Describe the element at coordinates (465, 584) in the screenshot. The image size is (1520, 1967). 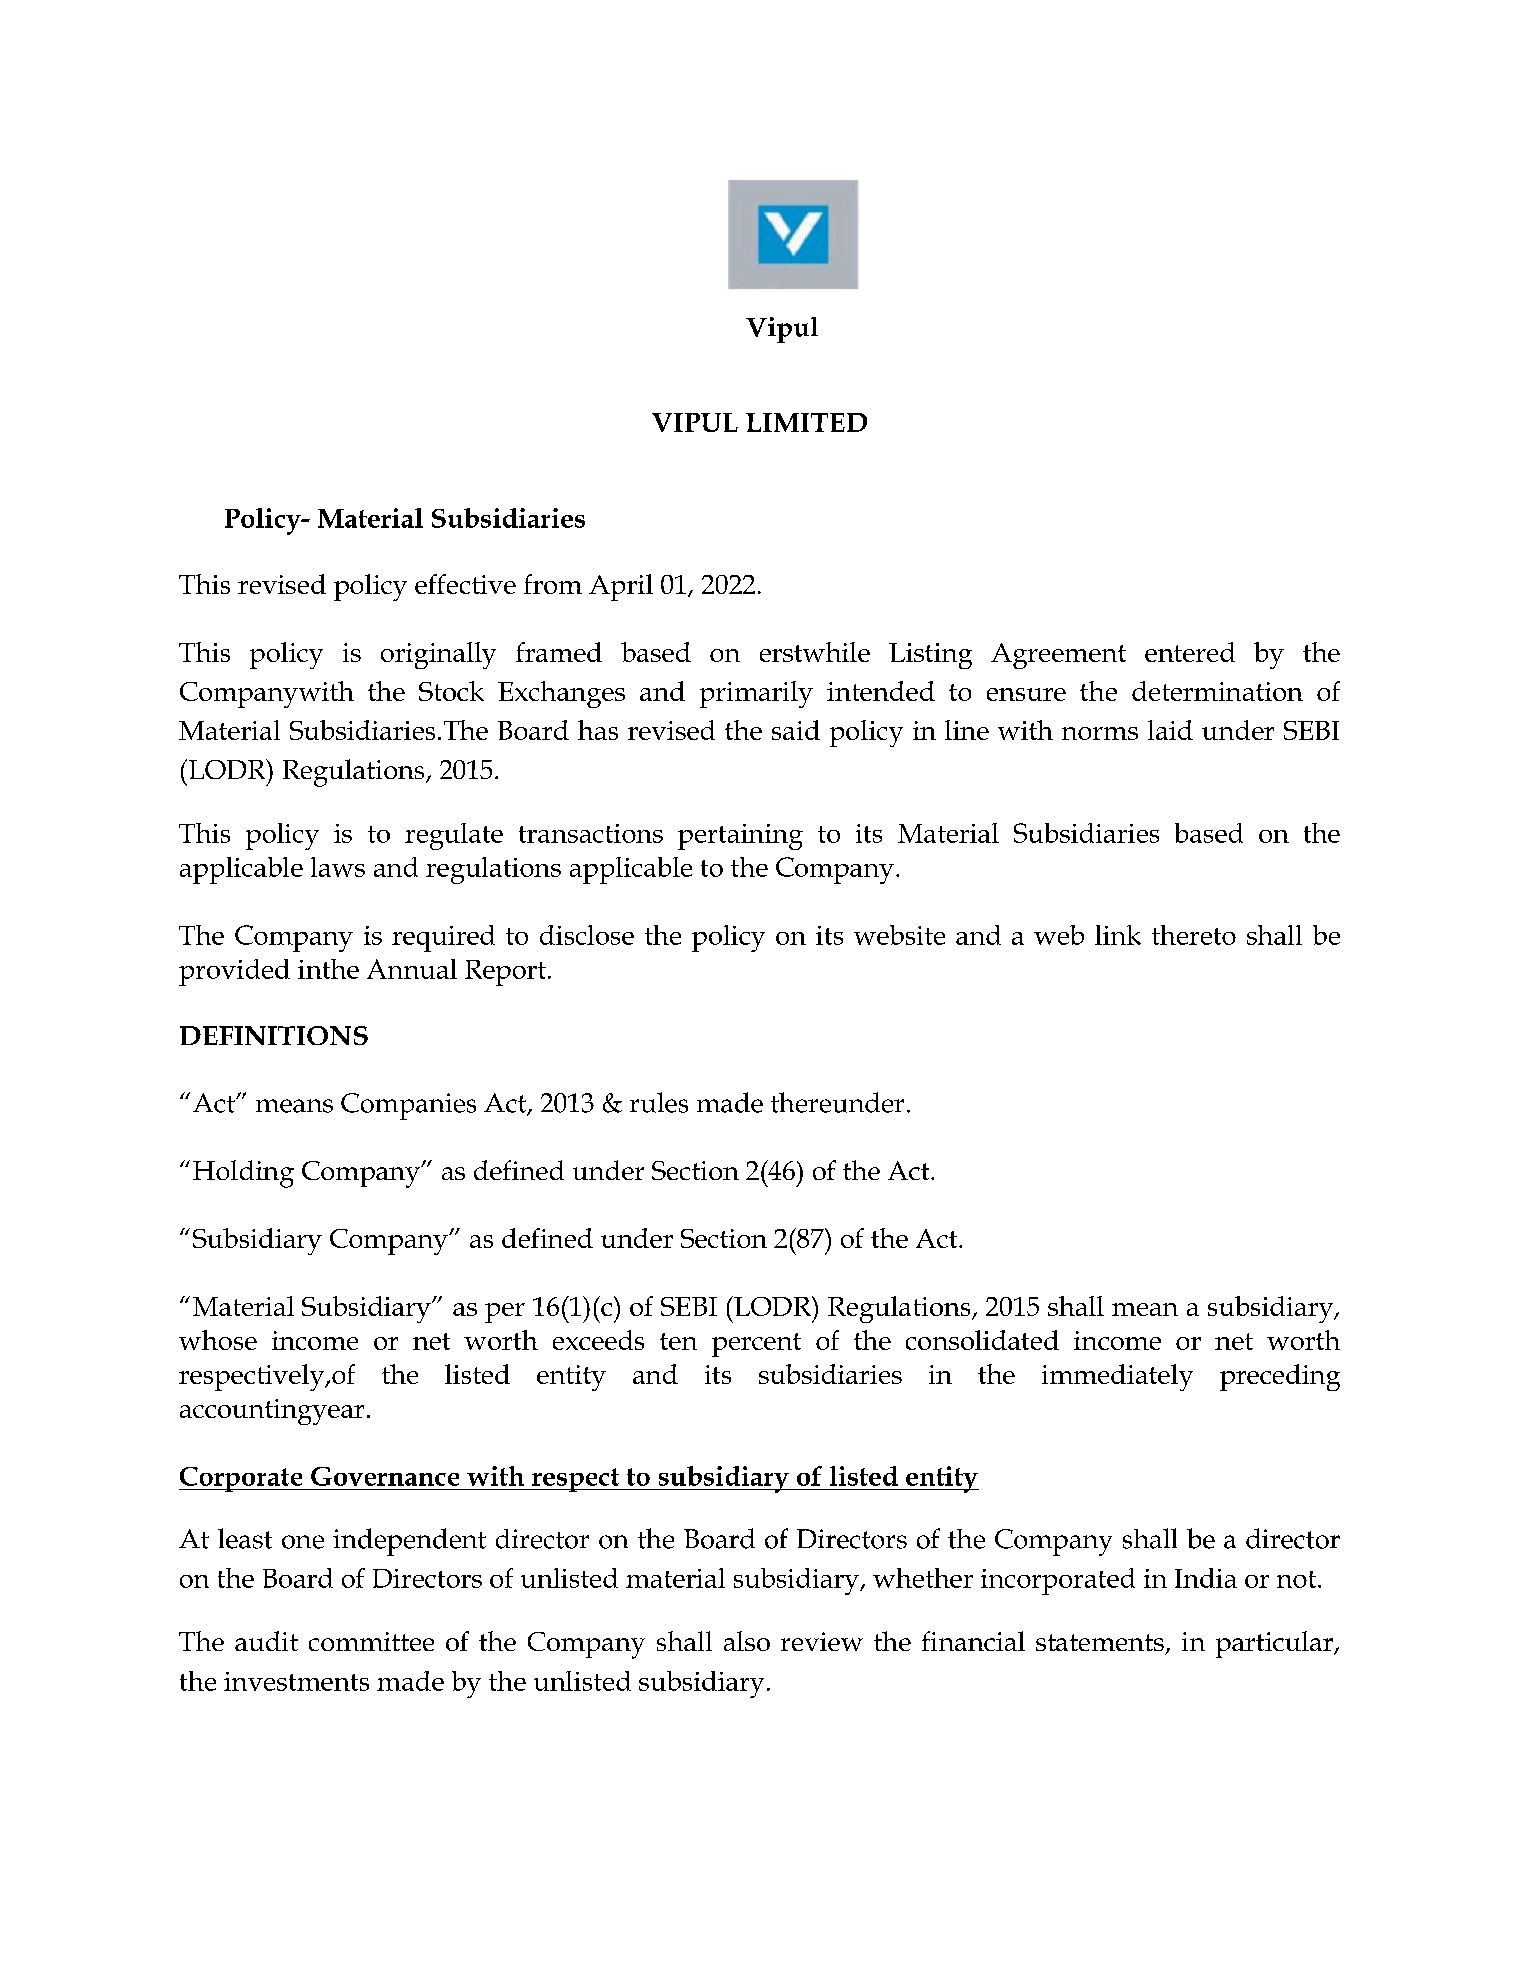
I see `effective` at that location.
